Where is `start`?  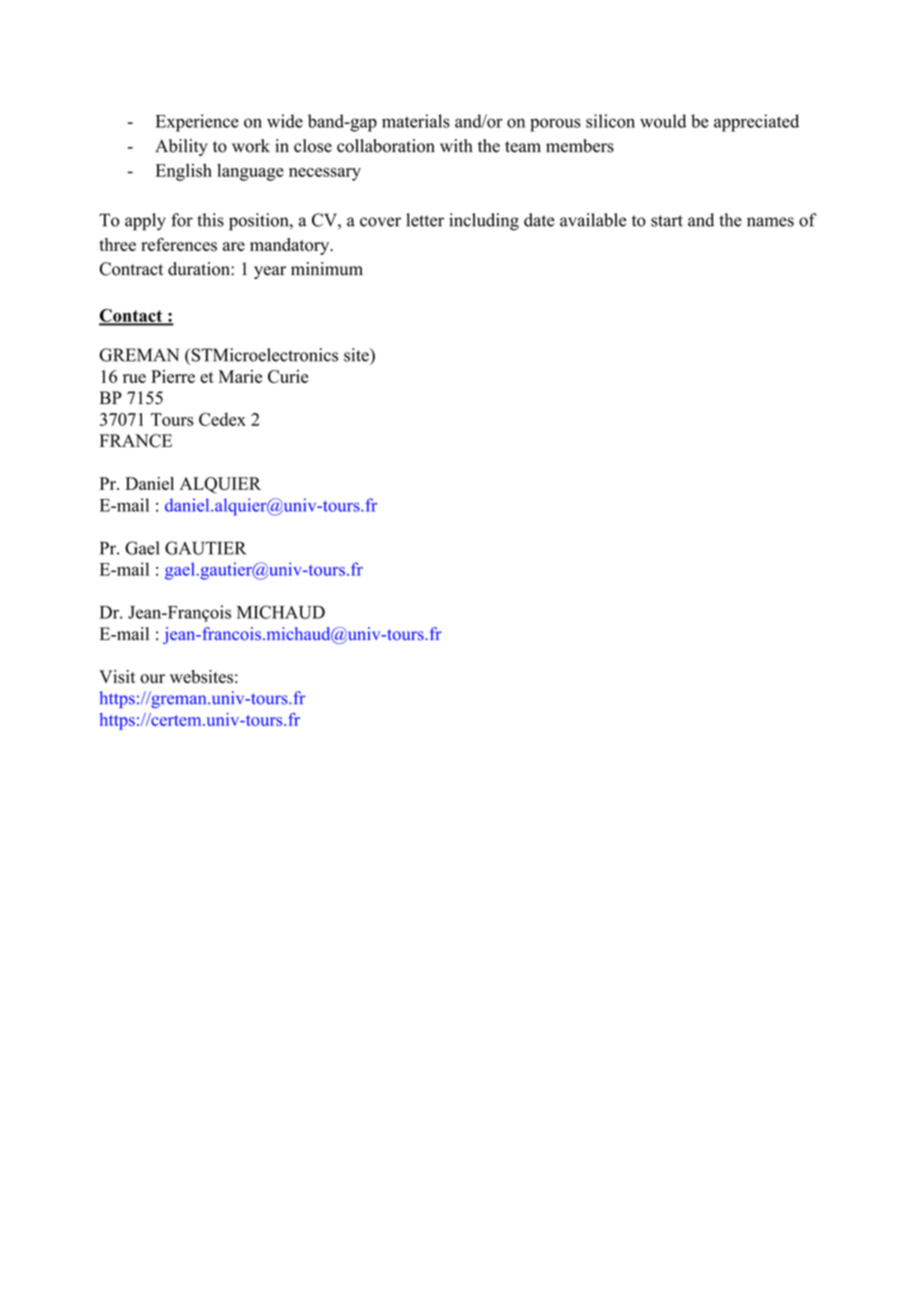
start is located at coordinates (667, 221).
